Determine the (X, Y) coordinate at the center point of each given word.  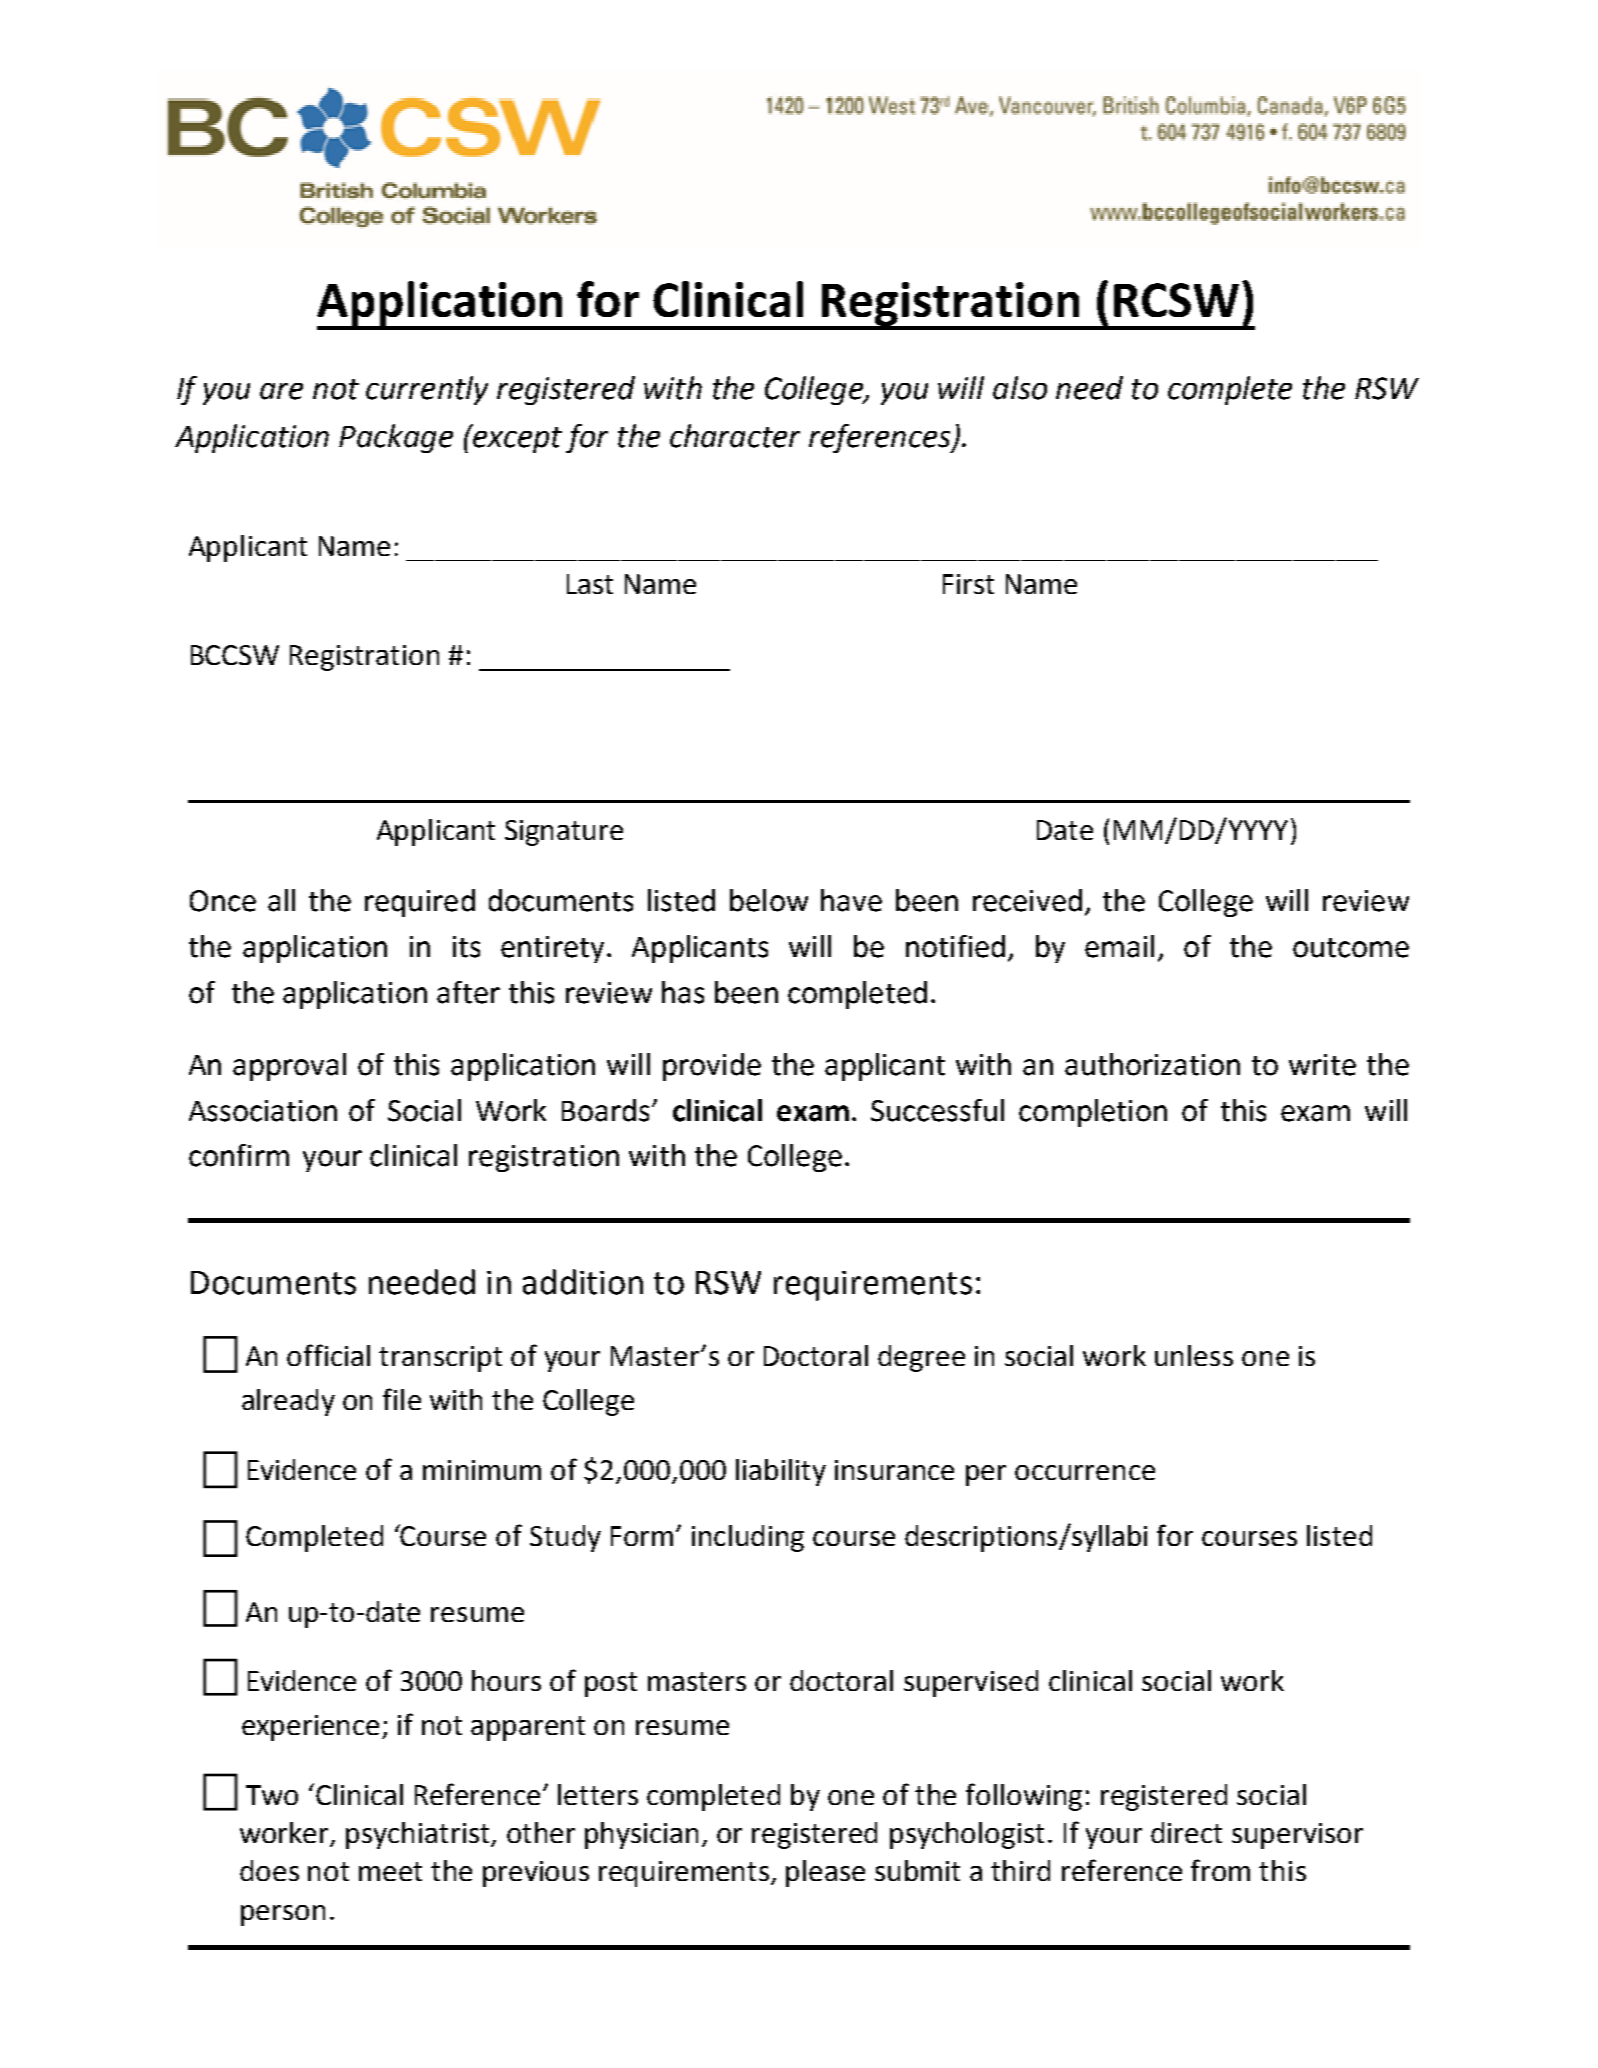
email (1119, 946)
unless (1194, 1355)
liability (781, 1472)
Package (396, 438)
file (402, 1399)
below (769, 900)
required (420, 903)
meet (390, 1871)
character (735, 436)
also (1020, 388)
